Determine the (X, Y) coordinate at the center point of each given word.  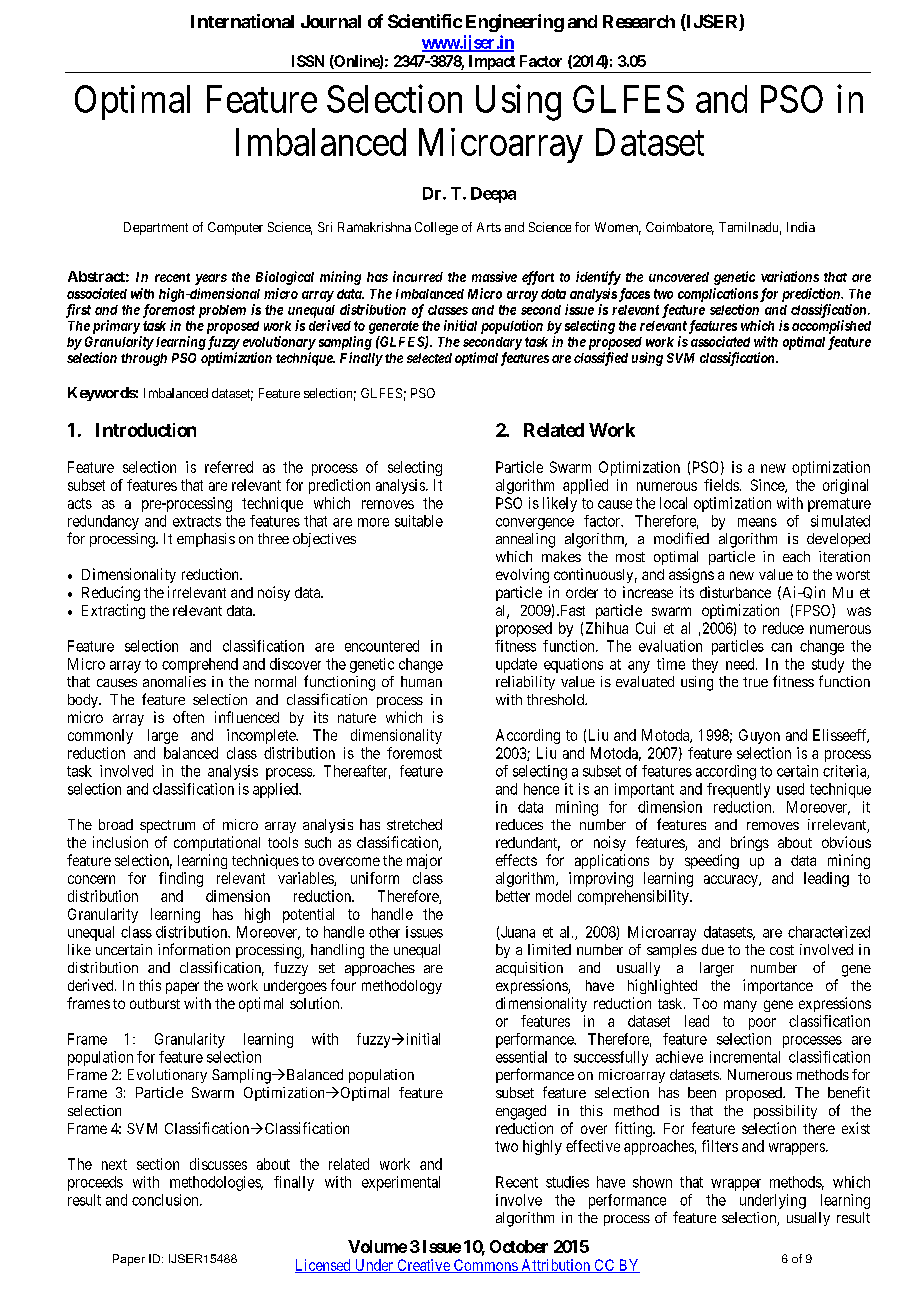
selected (429, 358)
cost (782, 950)
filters (720, 1146)
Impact (492, 62)
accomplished (831, 327)
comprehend (200, 665)
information (194, 949)
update (516, 665)
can (781, 647)
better (513, 896)
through (144, 359)
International (242, 21)
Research (639, 21)
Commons (485, 1266)
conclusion (166, 1200)
